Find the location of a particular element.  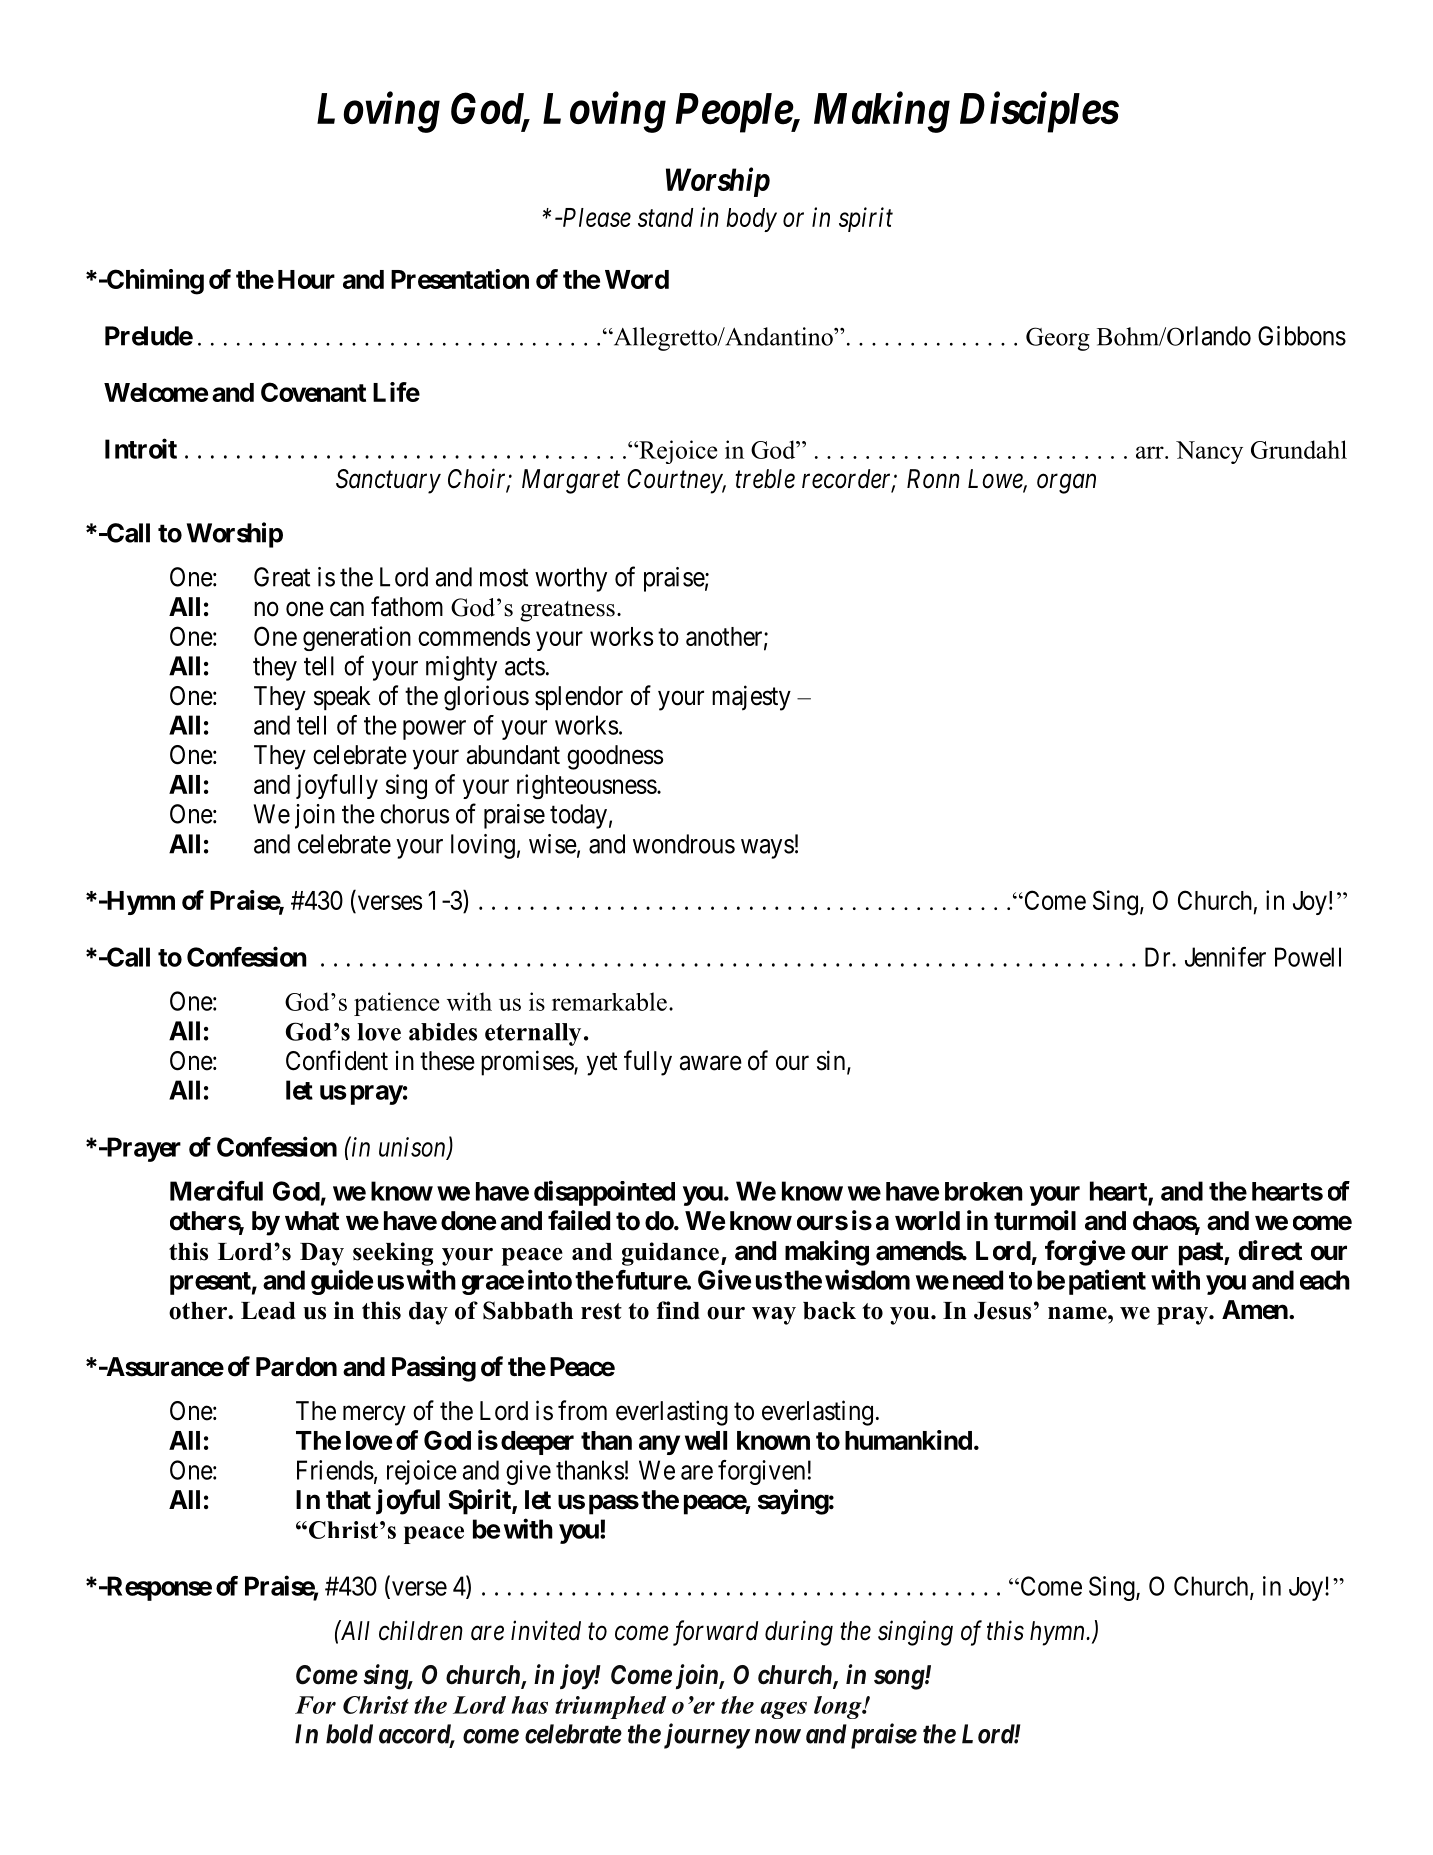

what is located at coordinates (312, 1221).
